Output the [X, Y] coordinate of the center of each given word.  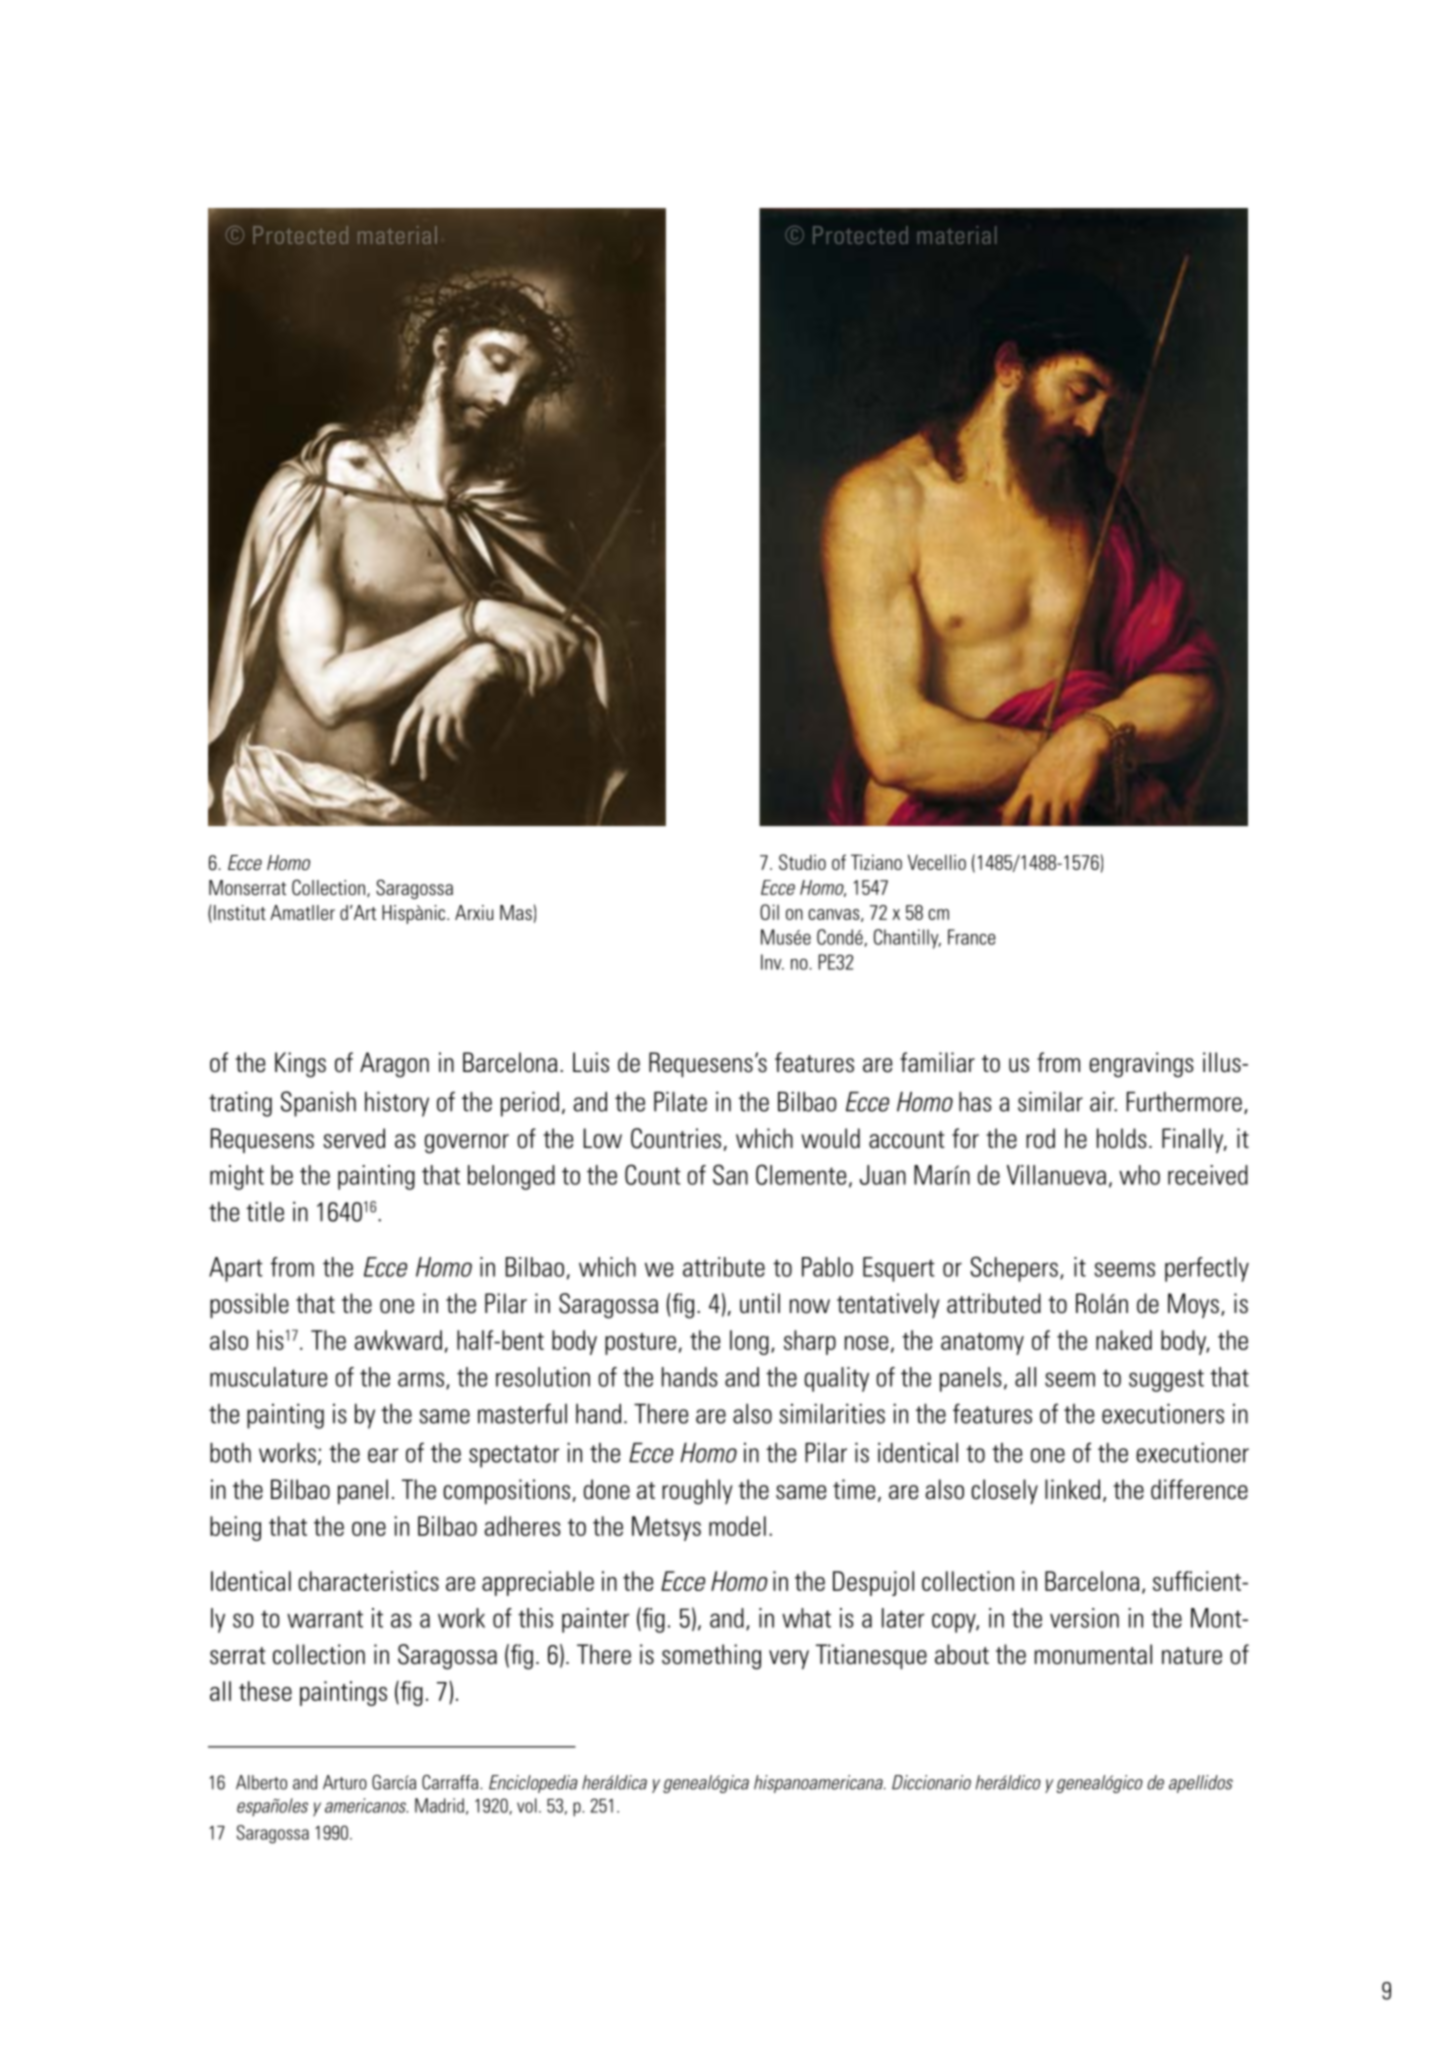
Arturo [345, 1782]
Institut [240, 912]
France [972, 937]
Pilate [680, 1102]
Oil [769, 912]
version [1084, 1618]
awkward [398, 1340]
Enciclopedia [533, 1784]
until [760, 1303]
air [1103, 1102]
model [737, 1526]
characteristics [368, 1581]
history [397, 1104]
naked [1124, 1340]
